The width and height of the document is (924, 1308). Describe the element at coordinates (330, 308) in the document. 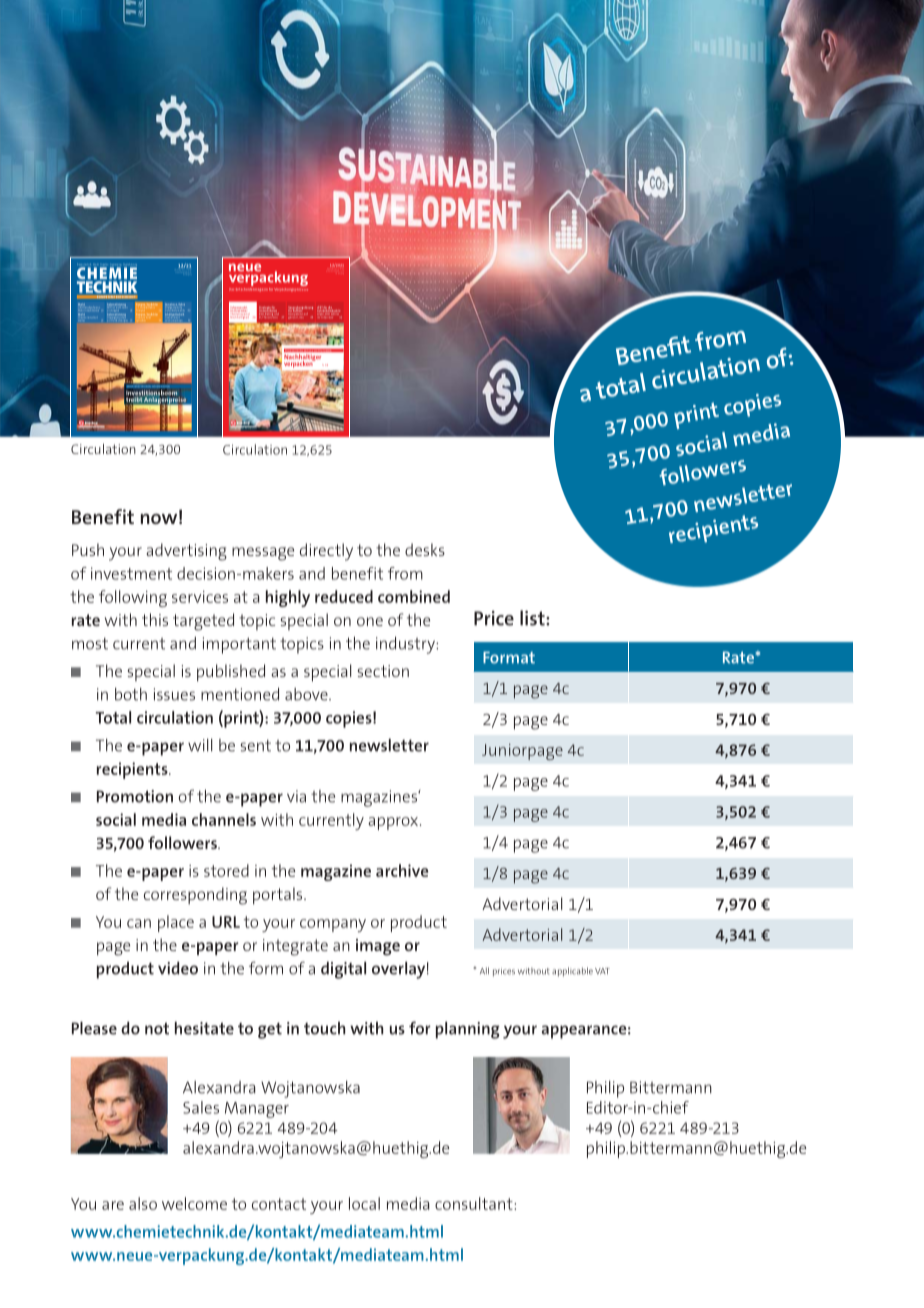

I see `die` at that location.
